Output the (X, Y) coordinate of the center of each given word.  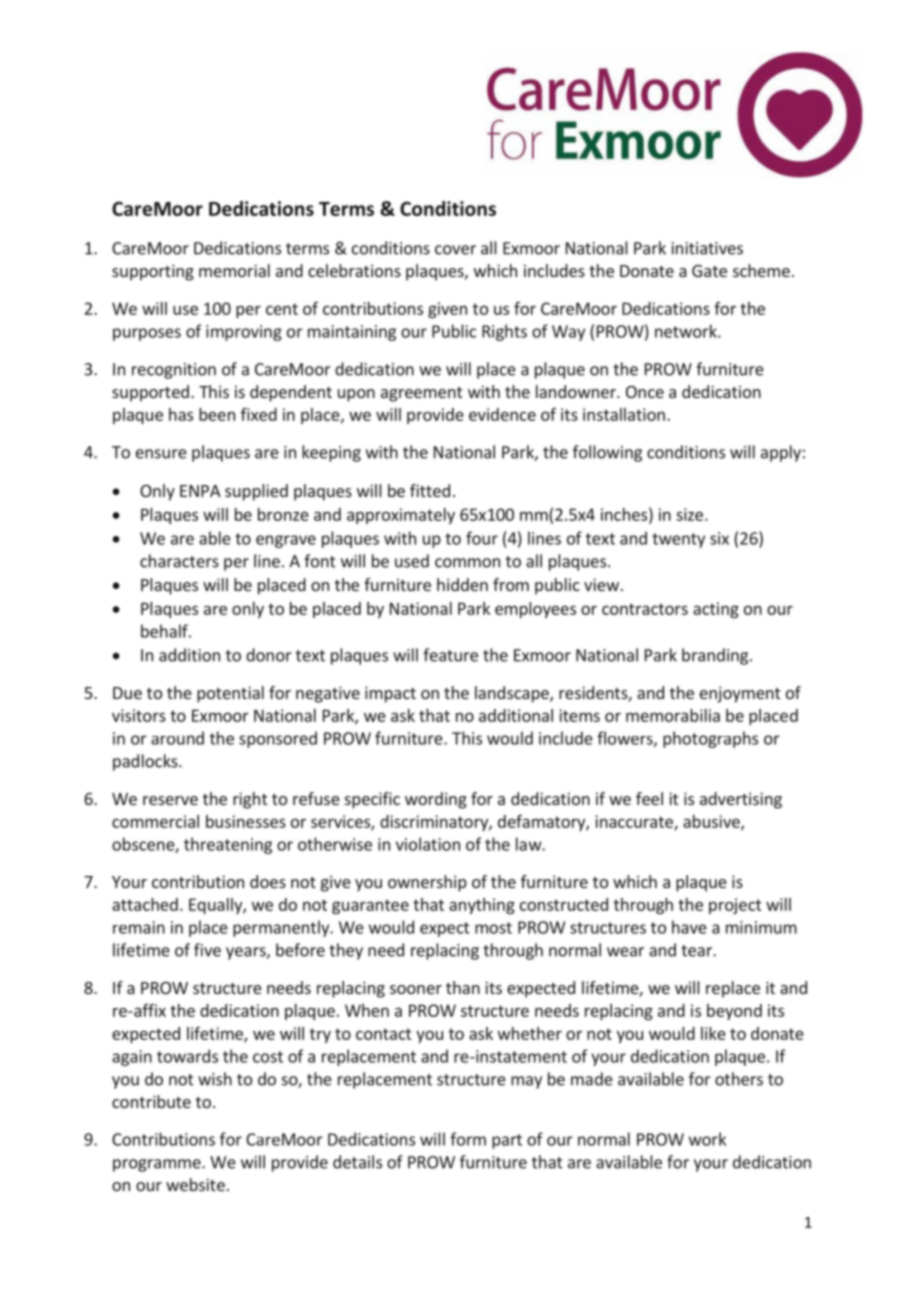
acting (716, 610)
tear (697, 951)
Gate (709, 271)
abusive (712, 822)
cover (455, 250)
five (207, 950)
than (463, 987)
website (195, 1184)
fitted (430, 490)
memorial (234, 270)
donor (269, 655)
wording (436, 800)
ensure (161, 454)
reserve (170, 800)
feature (450, 655)
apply (781, 453)
